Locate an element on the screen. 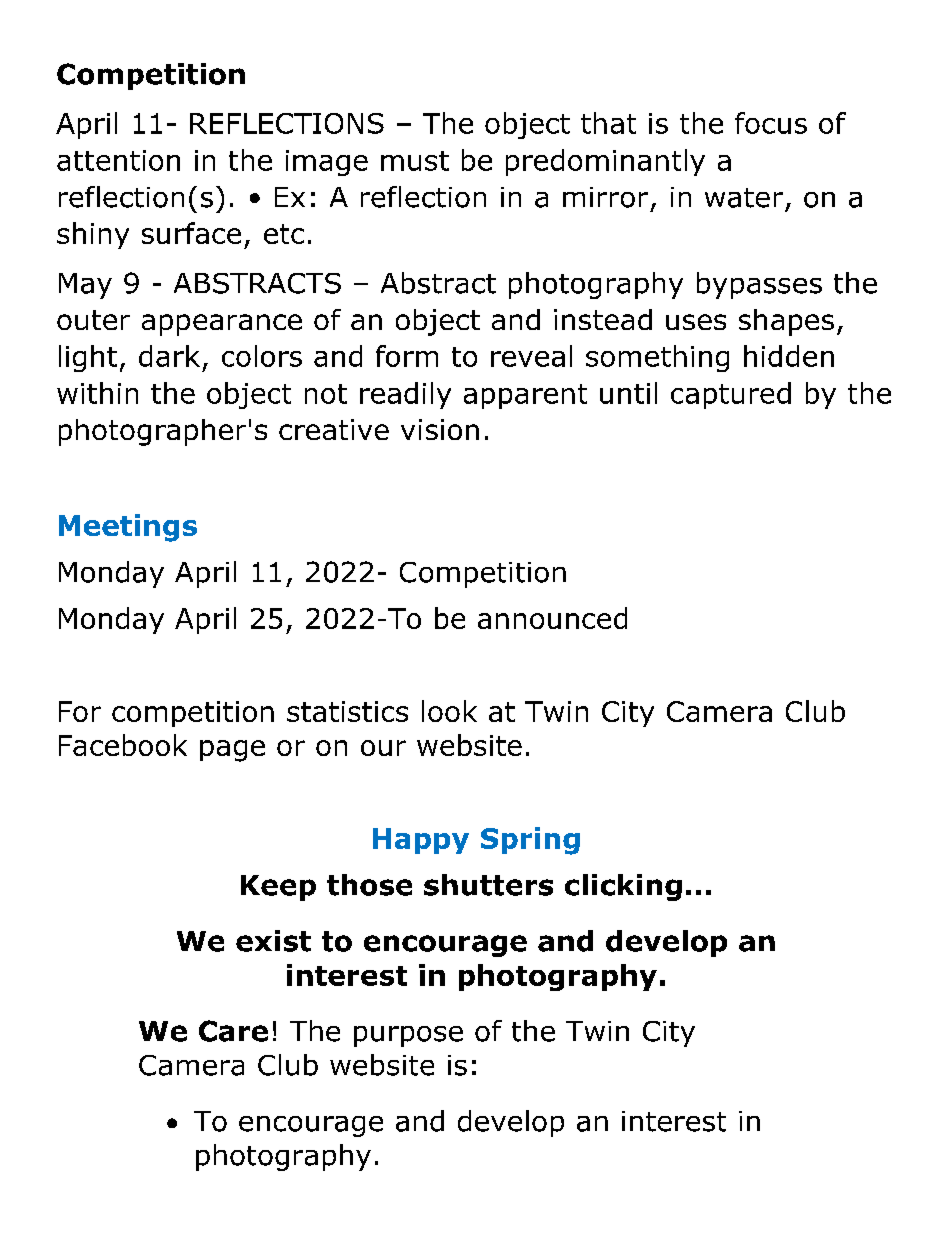 This screenshot has height=1233, width=952. clicking is located at coordinates (623, 887).
